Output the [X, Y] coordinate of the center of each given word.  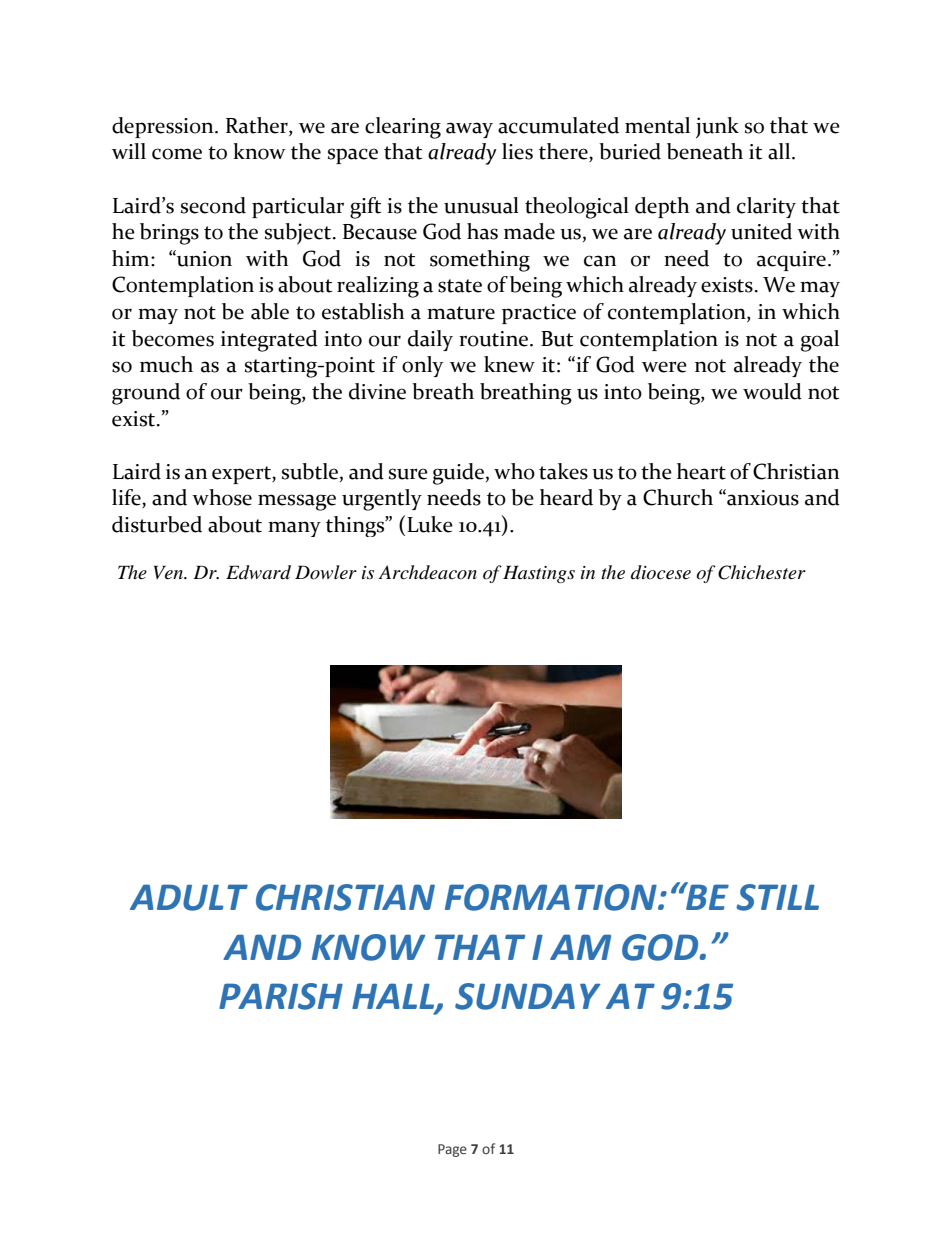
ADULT [189, 897]
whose [222, 497]
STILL [777, 897]
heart [701, 471]
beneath [705, 151]
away [469, 130]
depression [164, 127]
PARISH [281, 996]
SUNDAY [528, 996]
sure [408, 474]
